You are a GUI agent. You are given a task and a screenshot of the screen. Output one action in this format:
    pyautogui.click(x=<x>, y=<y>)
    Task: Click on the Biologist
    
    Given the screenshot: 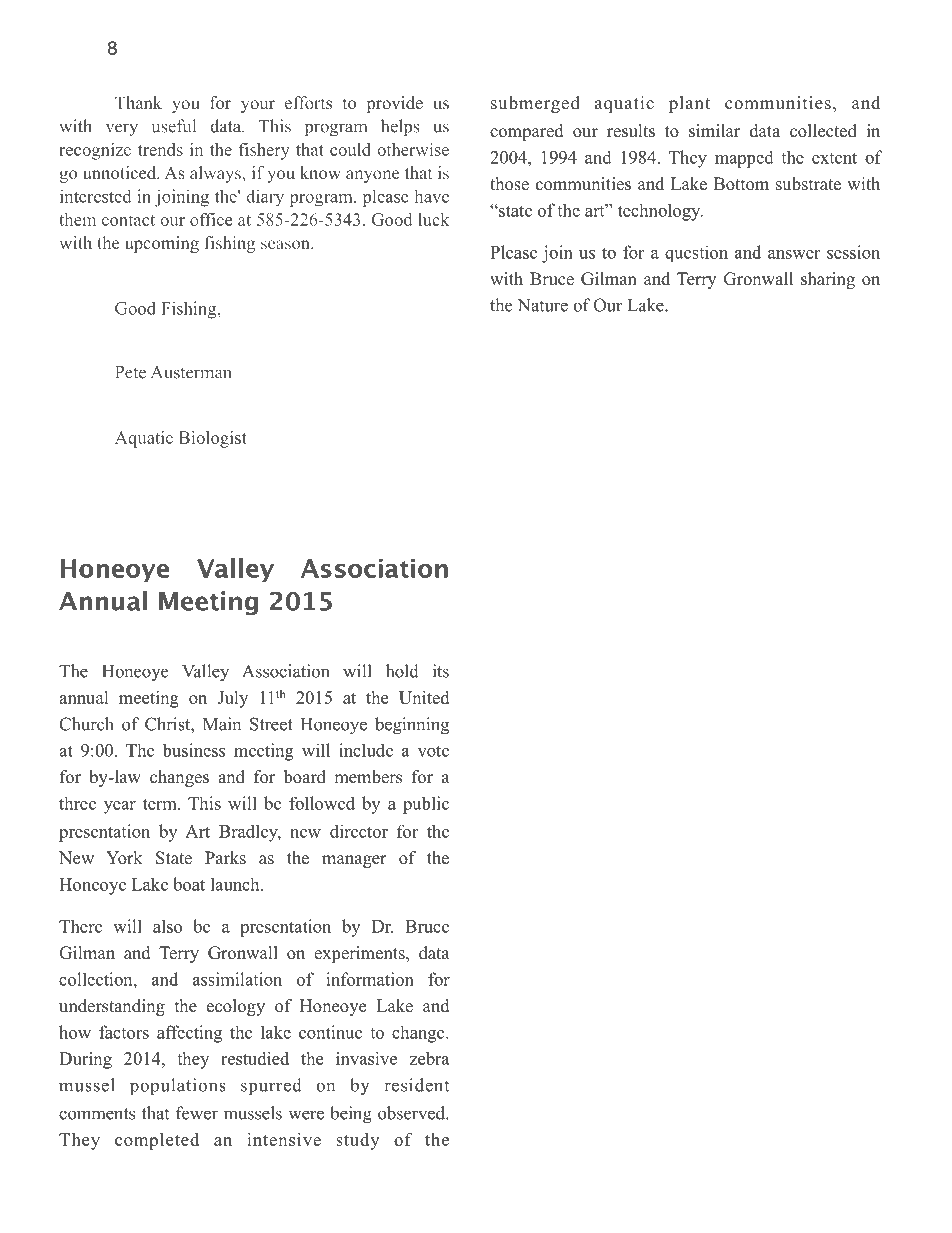 What is the action you would take?
    pyautogui.click(x=213, y=439)
